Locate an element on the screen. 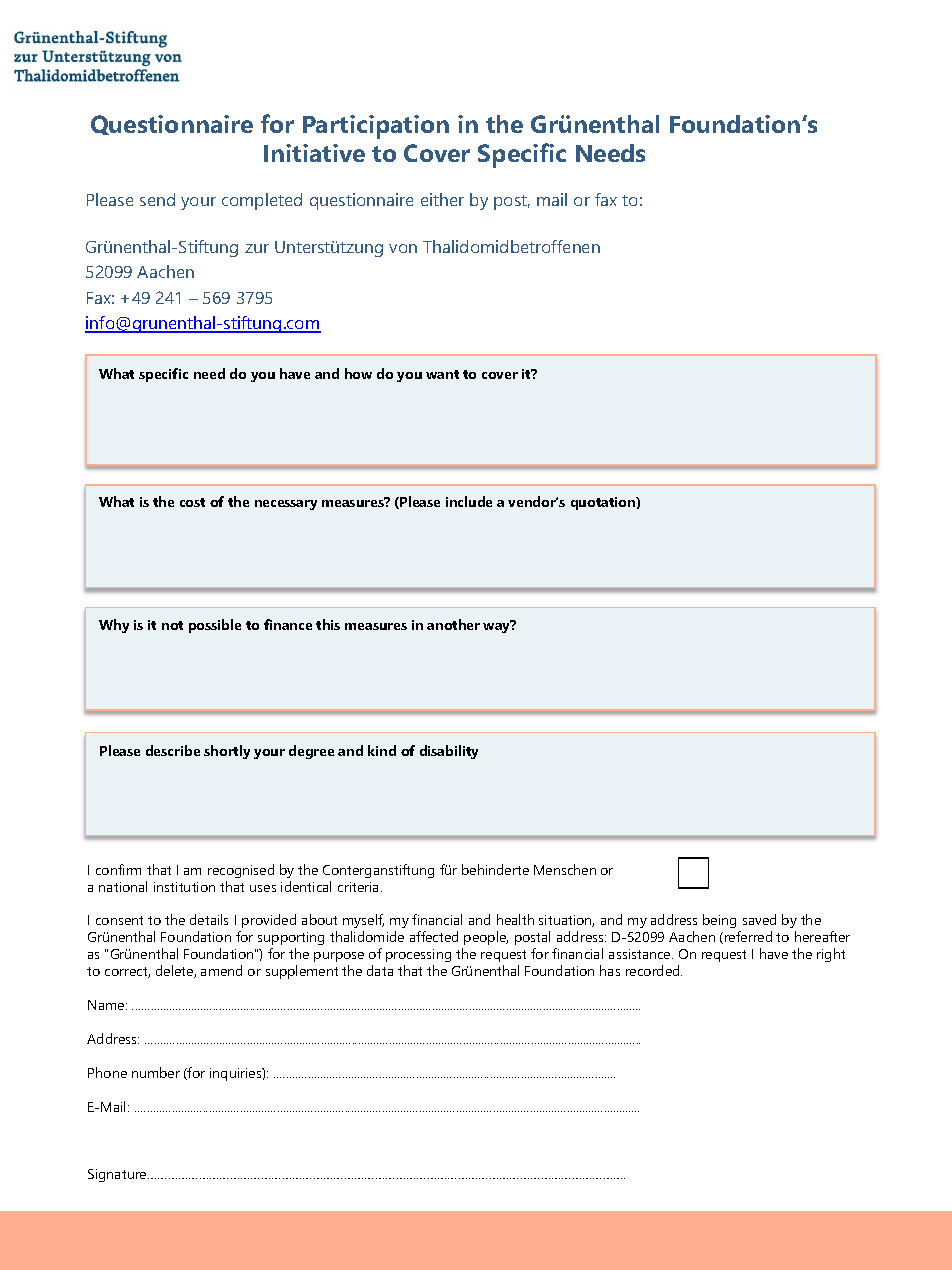  either is located at coordinates (442, 199).
